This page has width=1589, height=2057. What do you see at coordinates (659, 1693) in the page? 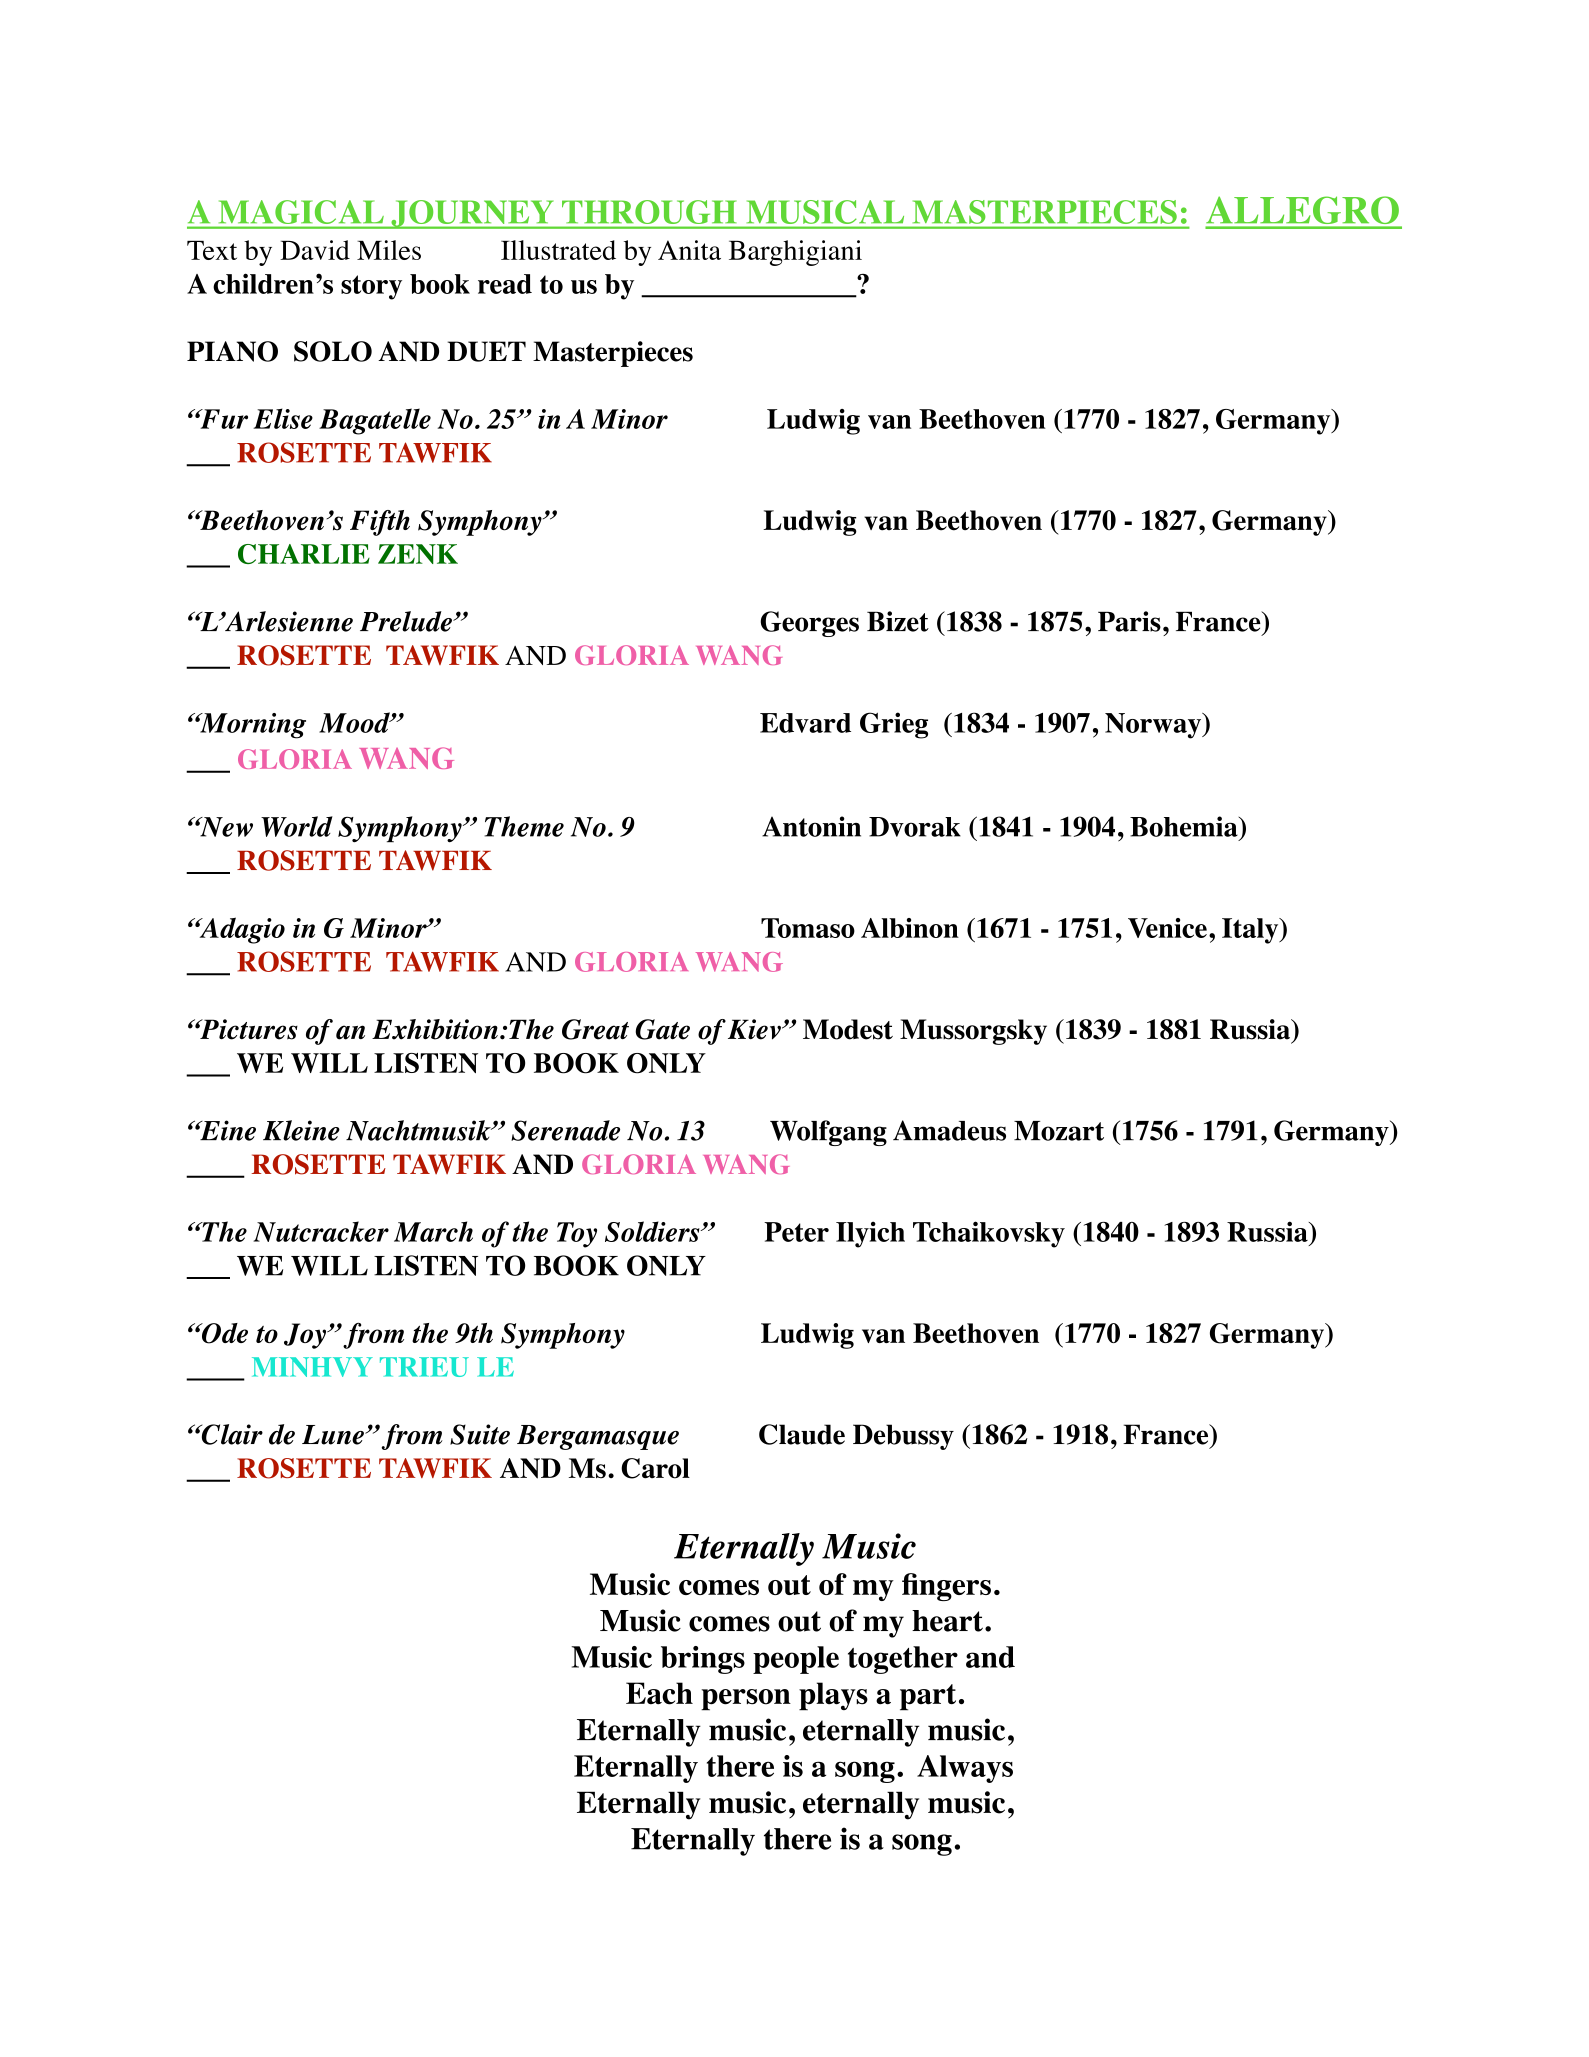
I see `Each` at bounding box center [659, 1693].
